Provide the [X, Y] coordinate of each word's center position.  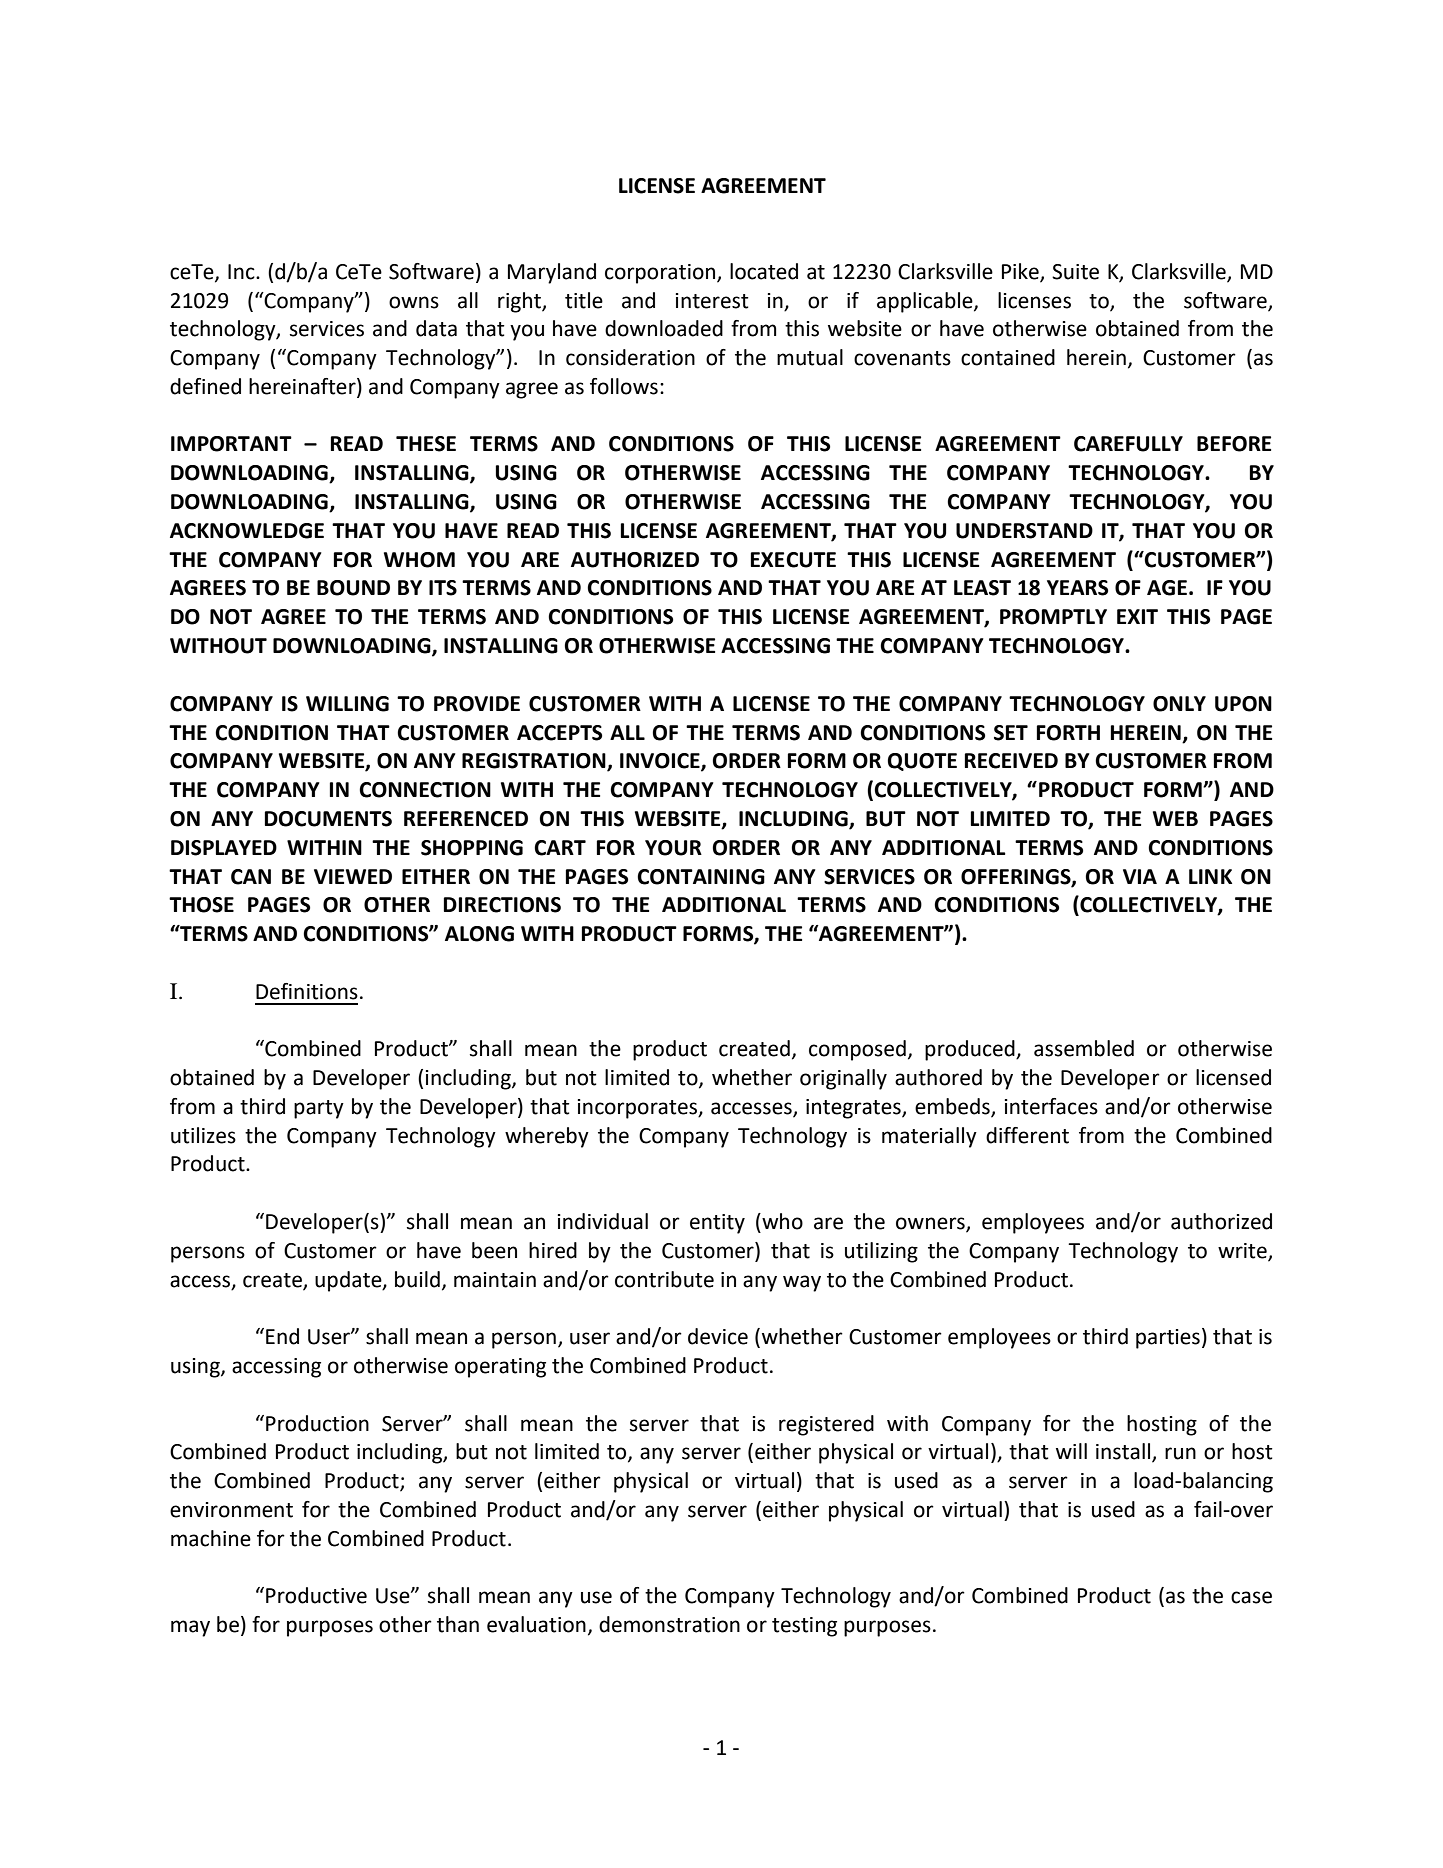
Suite [1075, 272]
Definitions [307, 991]
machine [211, 1538]
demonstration [669, 1624]
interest [712, 301]
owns [414, 302]
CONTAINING [701, 877]
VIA [1140, 876]
